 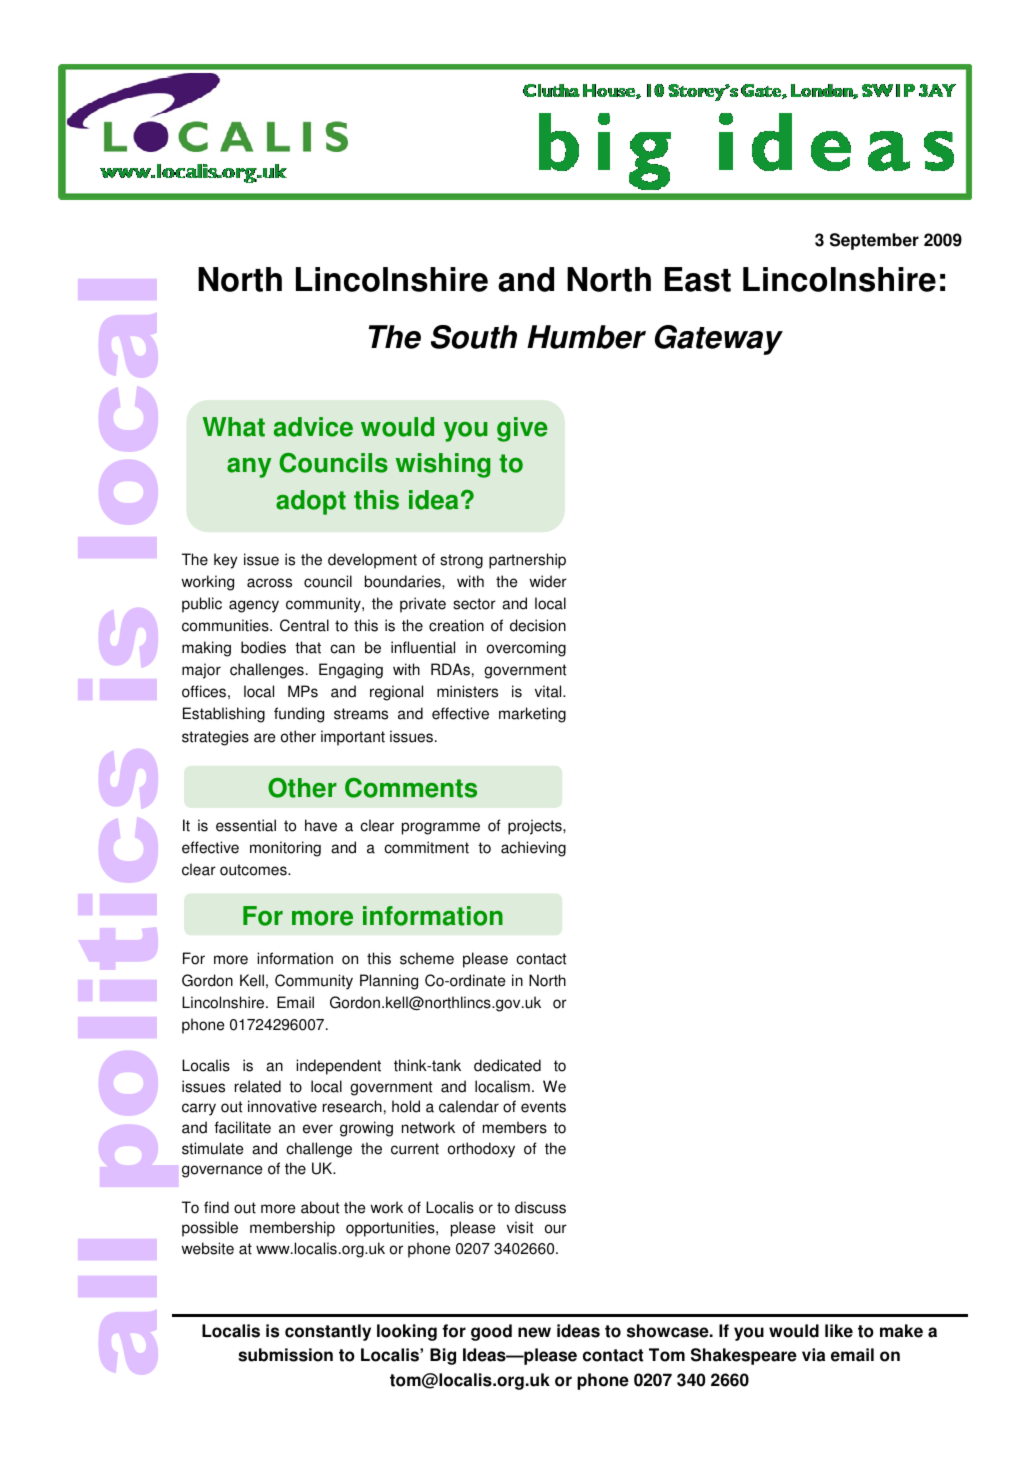 What do you see at coordinates (874, 241) in the page?
I see `September` at bounding box center [874, 241].
